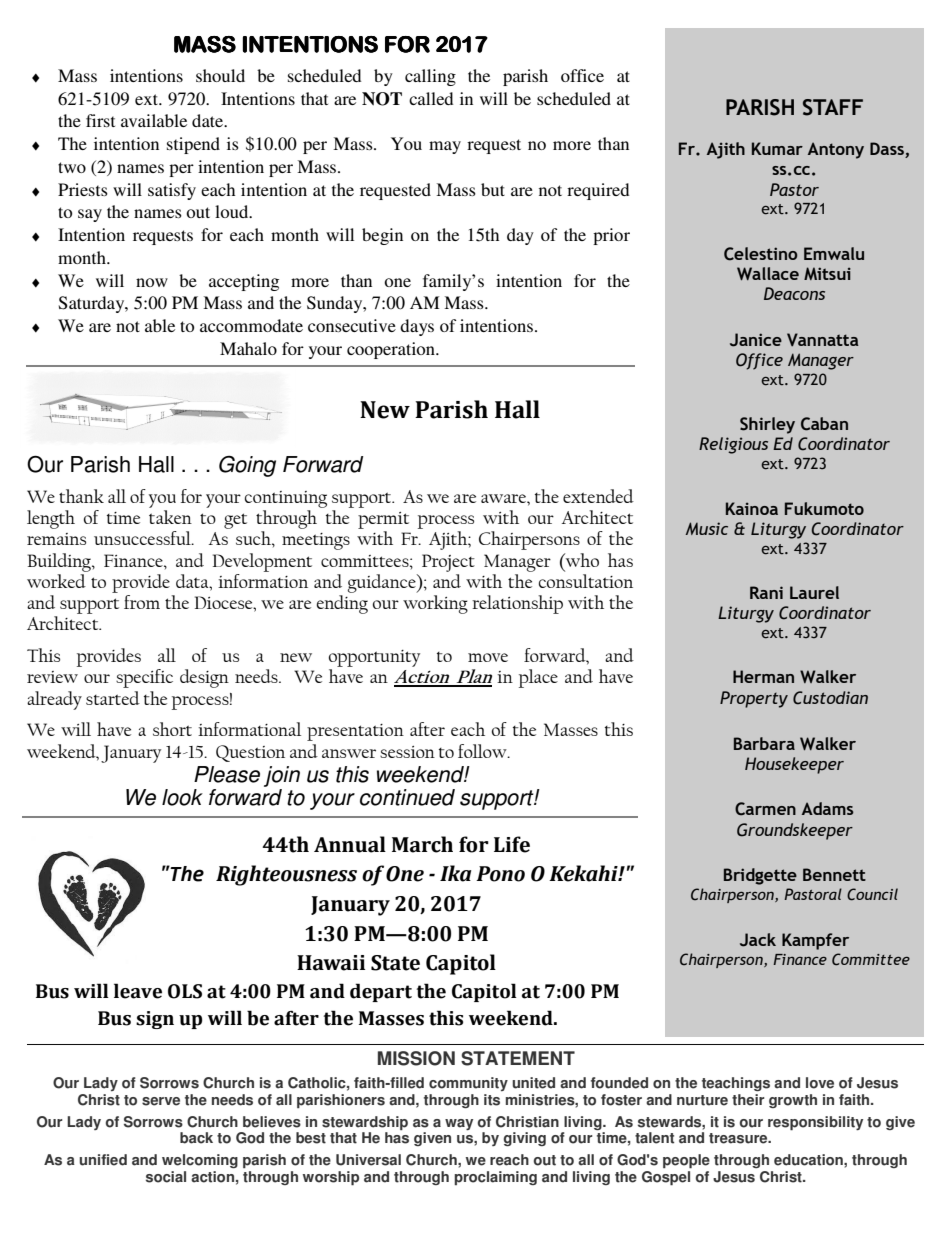 The width and height of the document is (952, 1233). Describe the element at coordinates (766, 592) in the document. I see `Rani` at that location.
